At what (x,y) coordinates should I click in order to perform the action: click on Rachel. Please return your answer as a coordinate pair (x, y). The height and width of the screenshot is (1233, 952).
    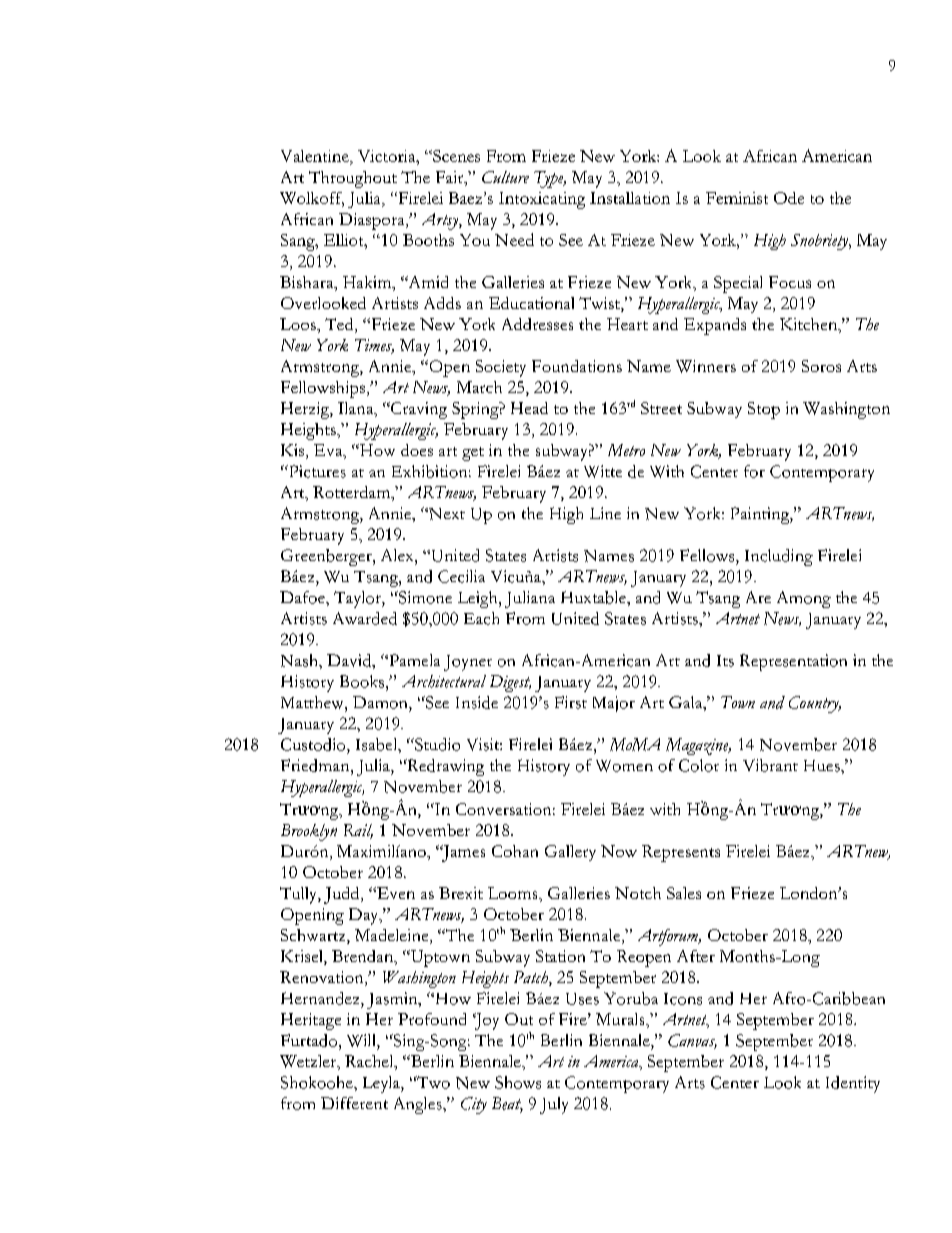
    Looking at the image, I should click on (370, 1062).
